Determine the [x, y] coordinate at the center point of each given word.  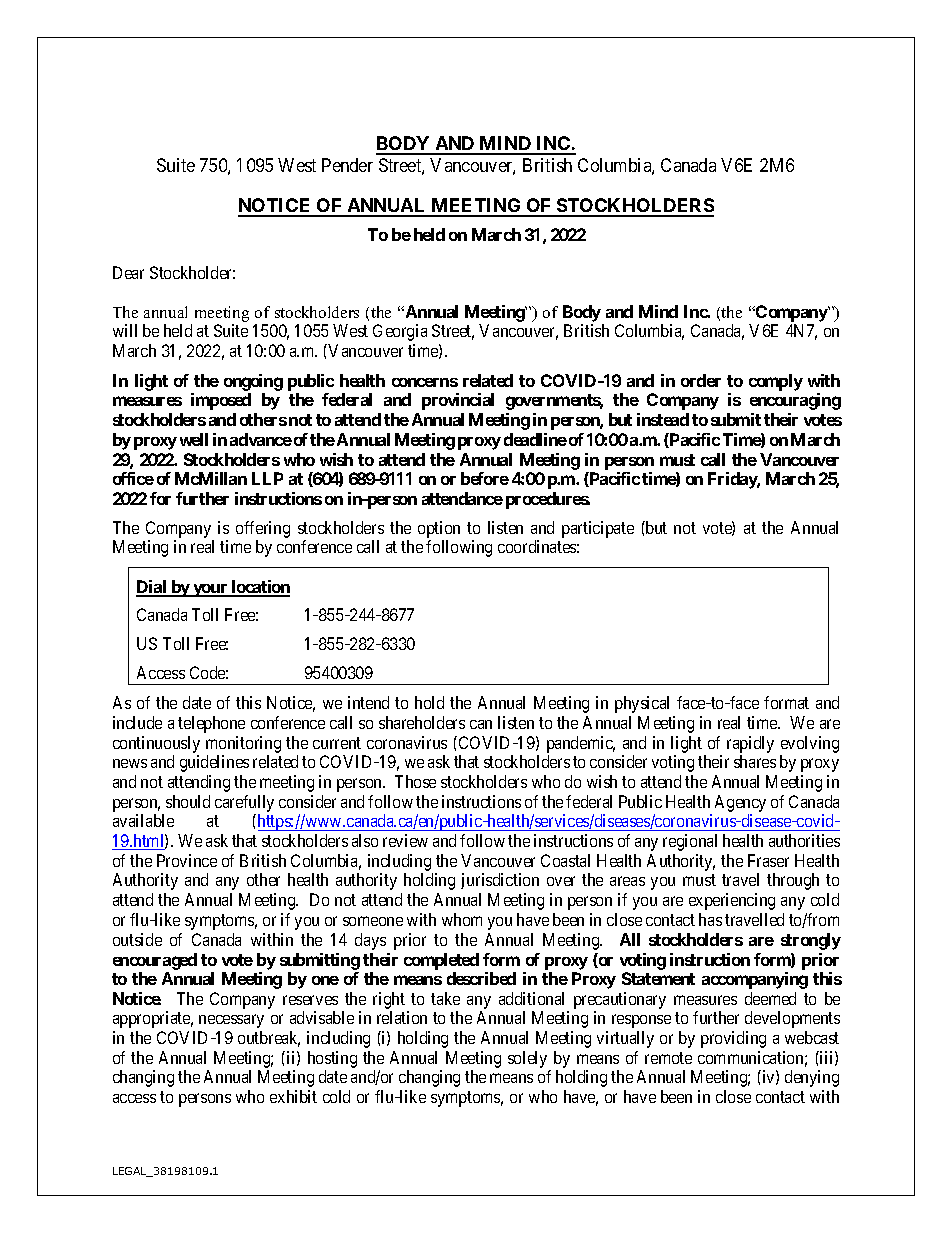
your [210, 590]
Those [415, 781]
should [188, 801]
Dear [128, 272]
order [701, 380]
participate [598, 529]
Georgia [400, 332]
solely [527, 1059]
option [439, 529]
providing [733, 1039]
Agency [740, 803]
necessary [231, 1021]
